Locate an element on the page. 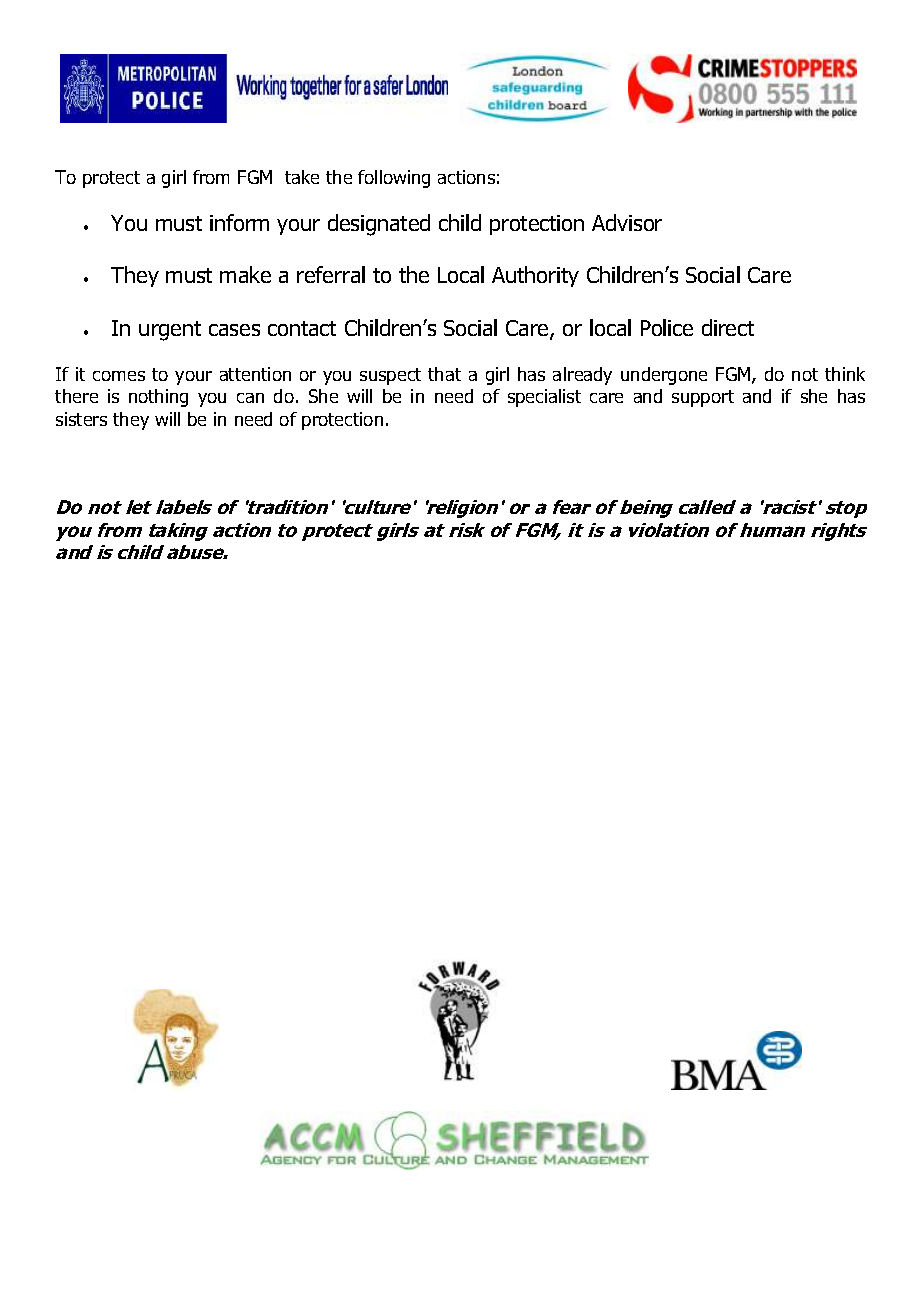  direct is located at coordinates (728, 327).
